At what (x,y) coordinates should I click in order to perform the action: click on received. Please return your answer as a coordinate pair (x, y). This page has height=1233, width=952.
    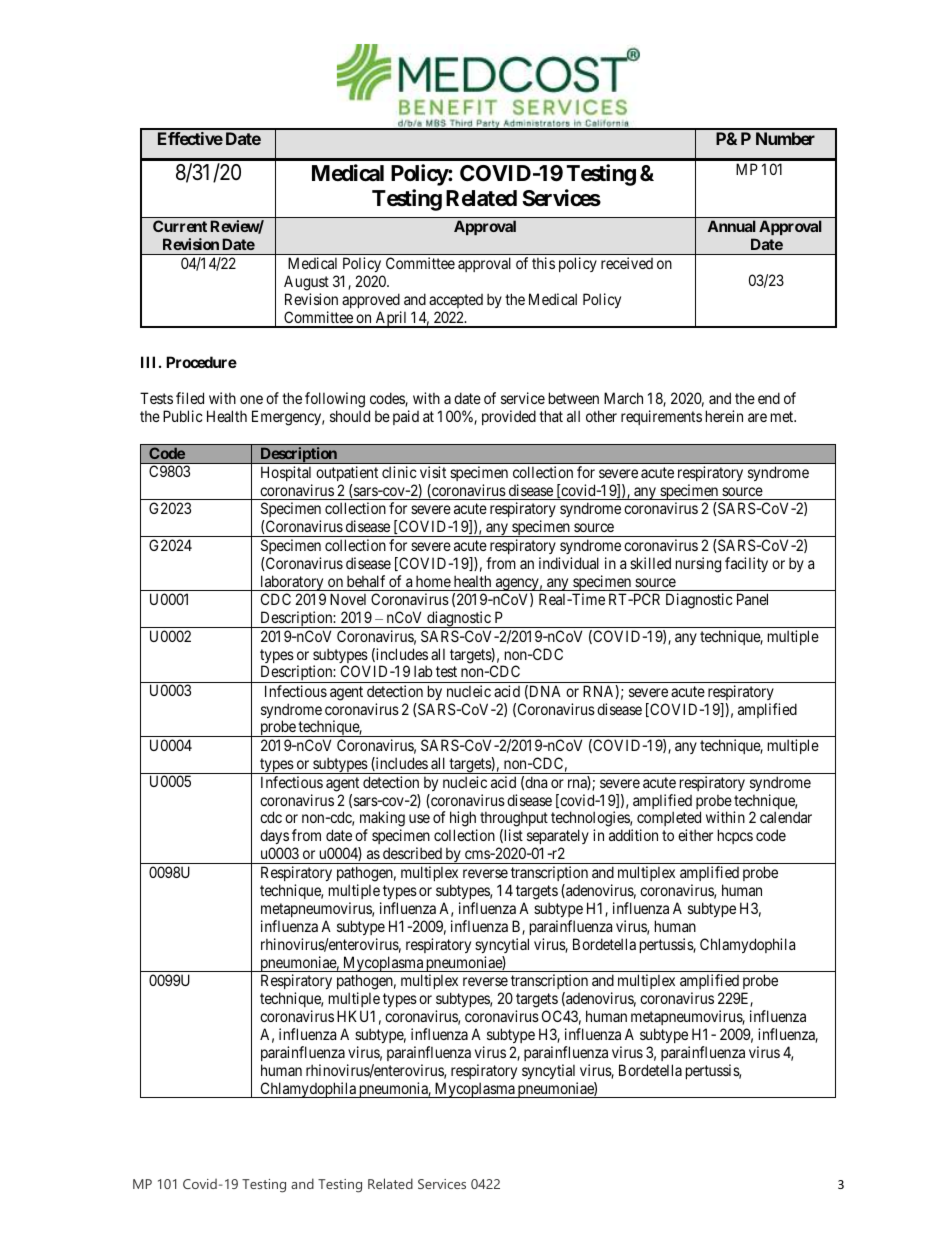
    Looking at the image, I should click on (627, 263).
